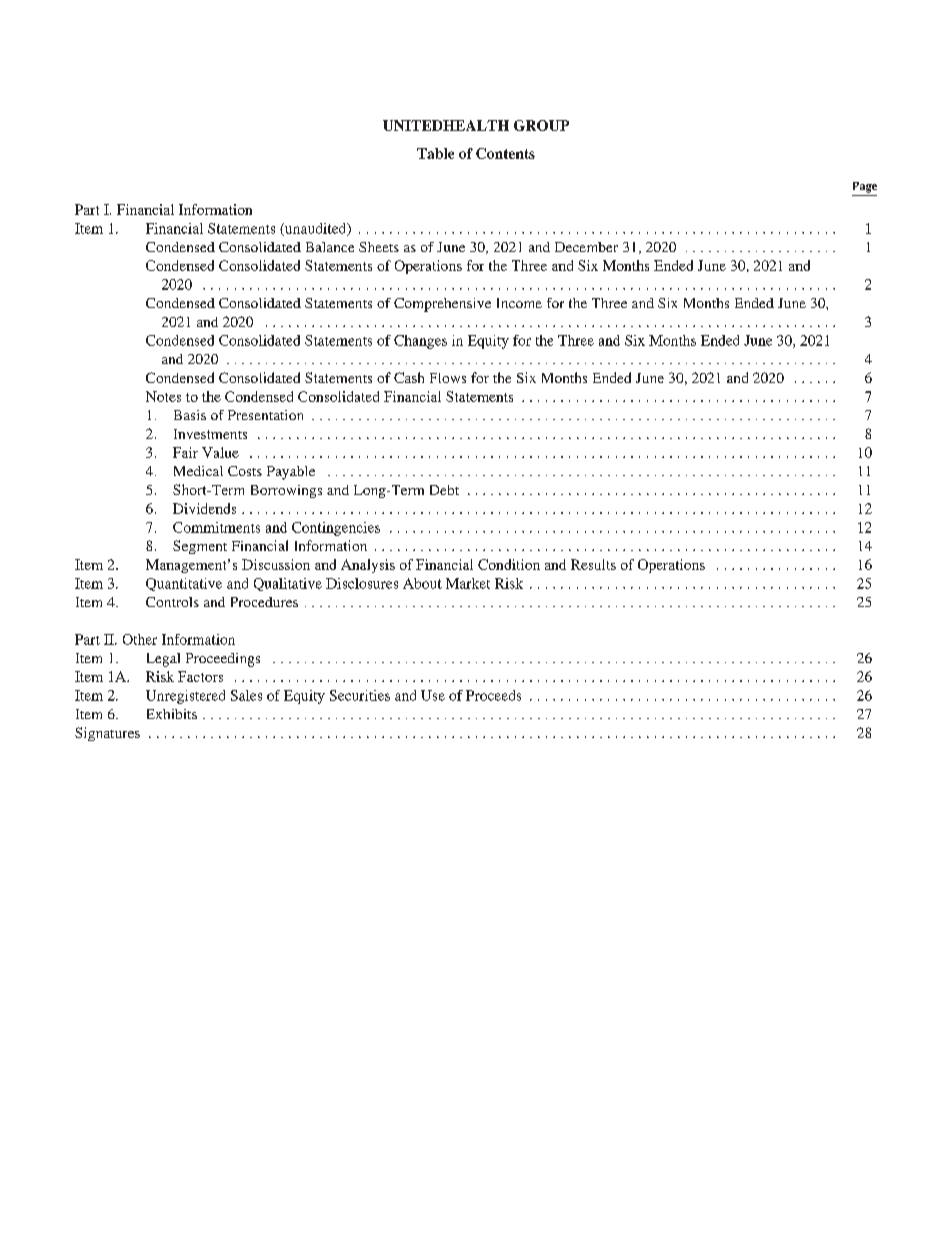 The height and width of the page is (1233, 952). What do you see at coordinates (435, 153) in the page?
I see `Table` at bounding box center [435, 153].
